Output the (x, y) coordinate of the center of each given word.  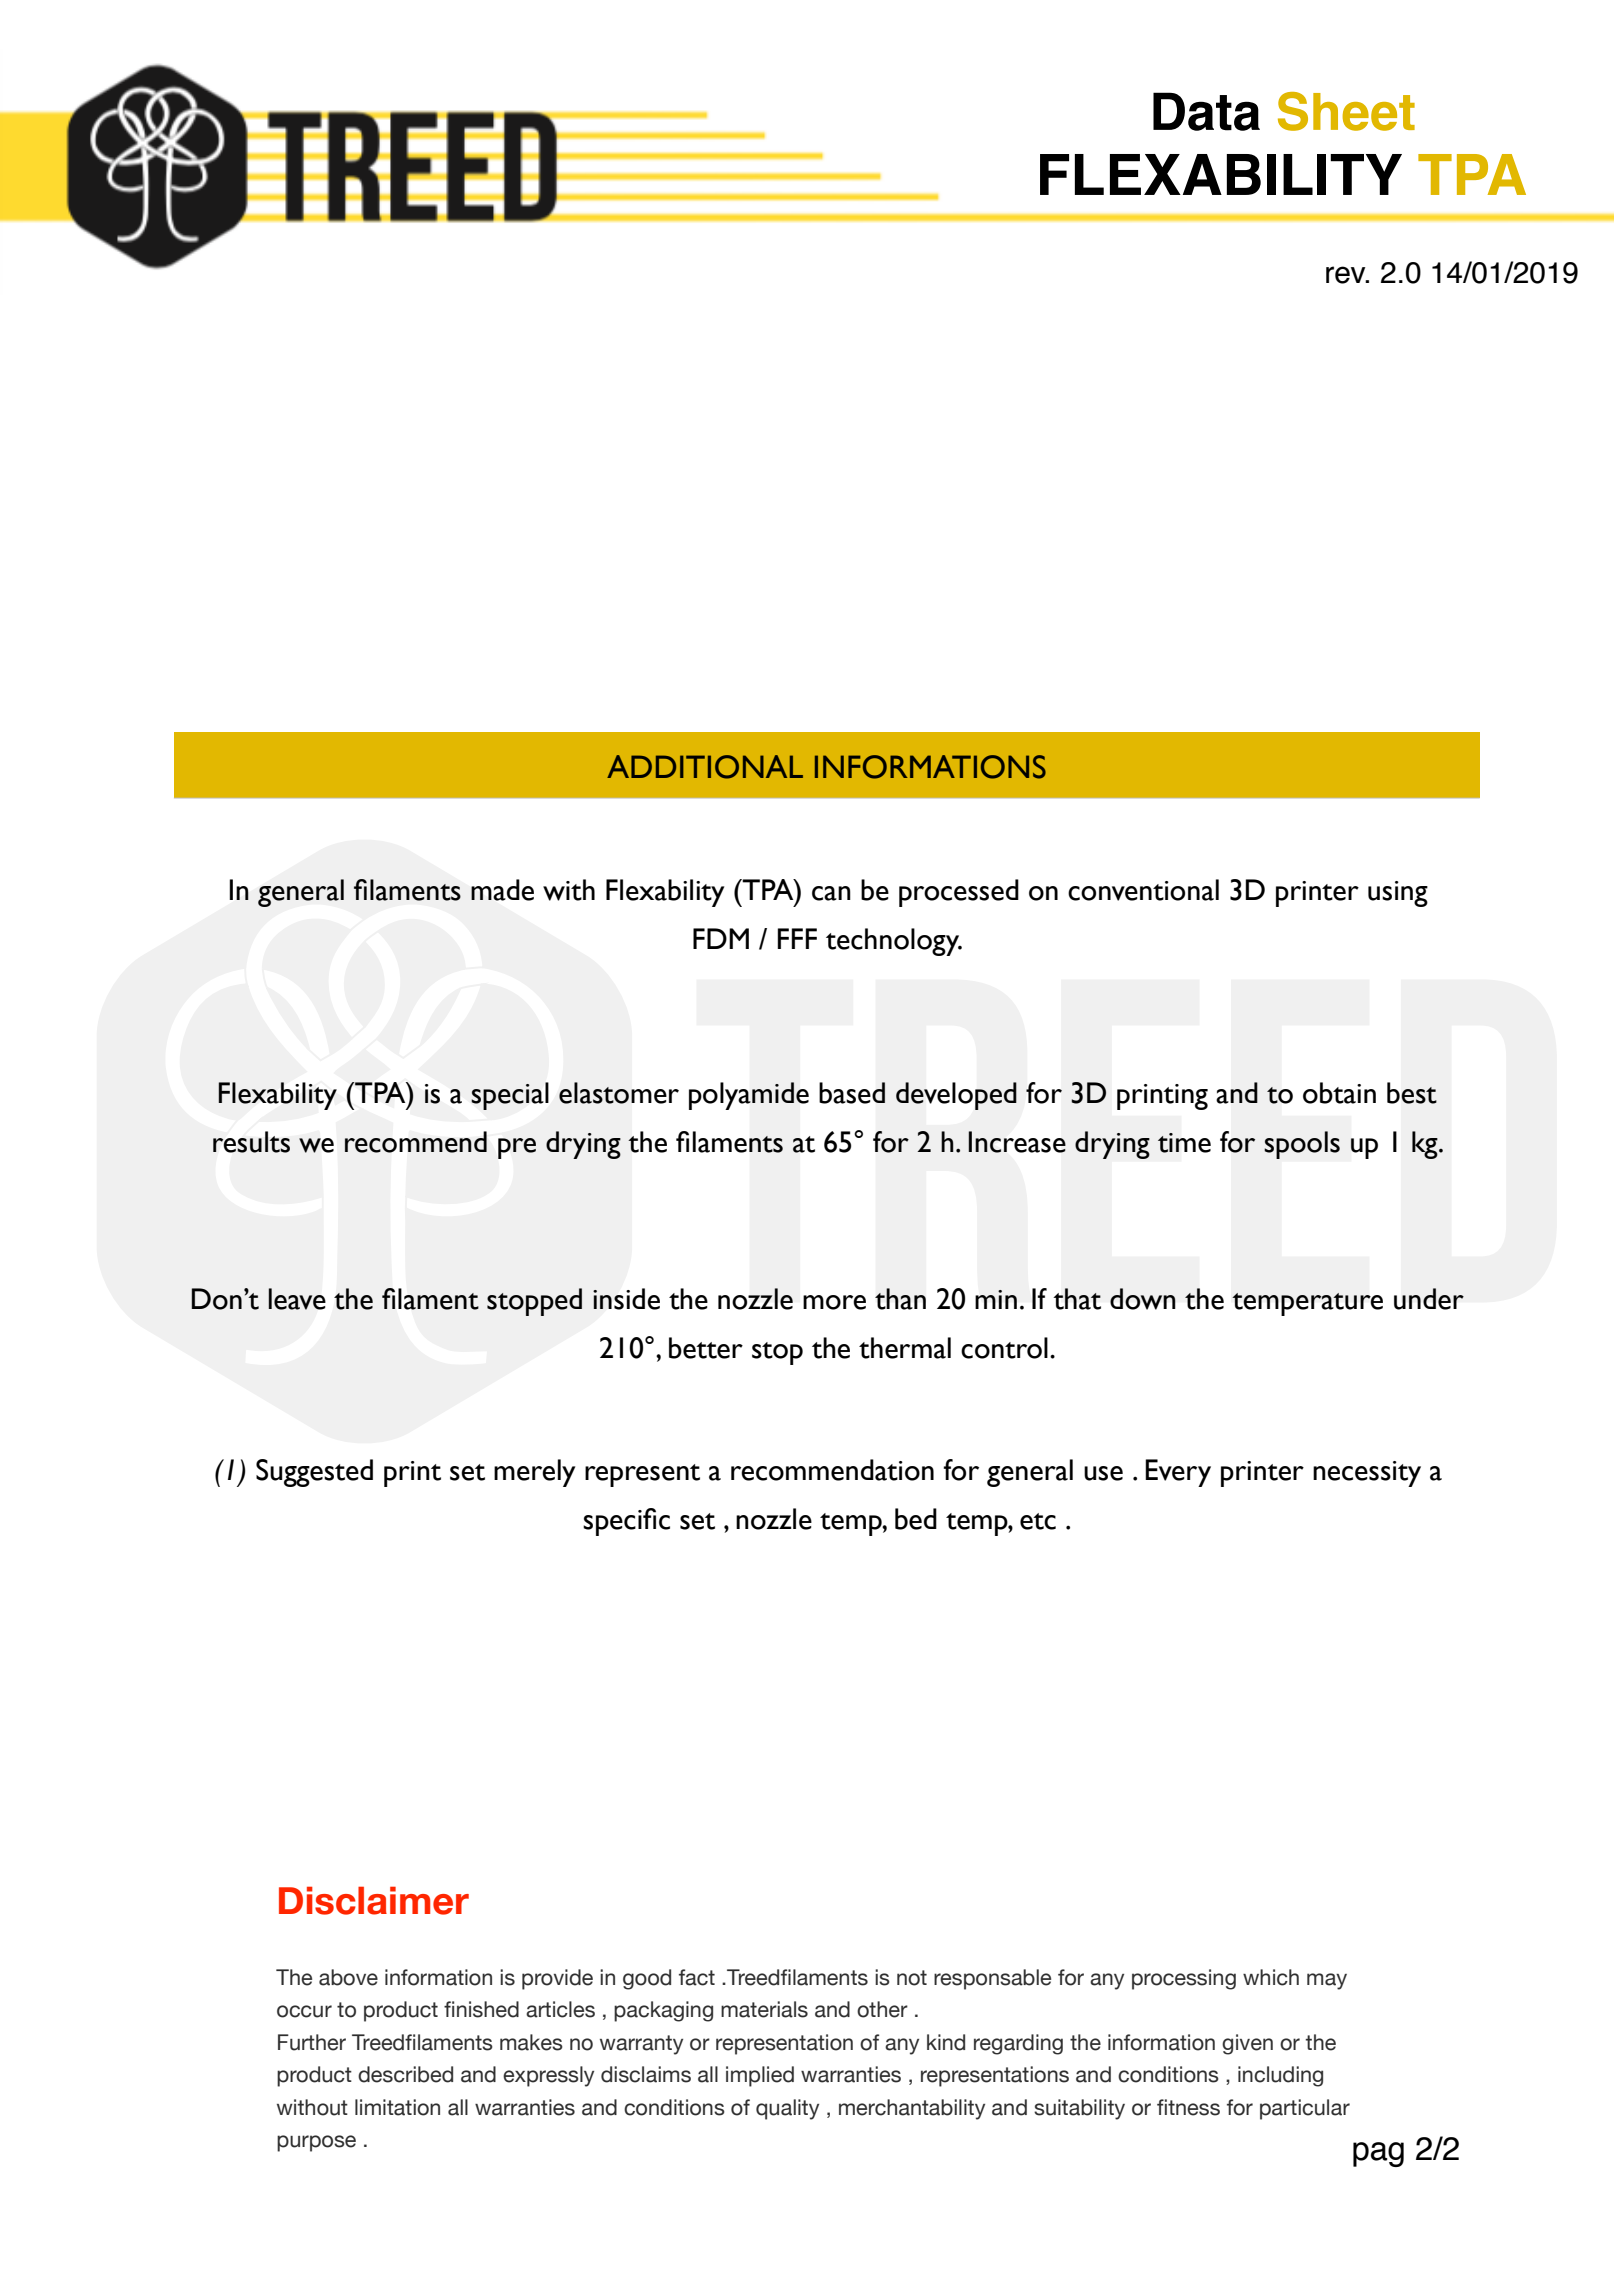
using (1398, 894)
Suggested (314, 1473)
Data (1206, 111)
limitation (397, 2107)
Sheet (1346, 111)
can (831, 893)
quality (787, 2109)
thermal (905, 1348)
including (1280, 2076)
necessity (1367, 1474)
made (502, 890)
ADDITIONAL (705, 767)
